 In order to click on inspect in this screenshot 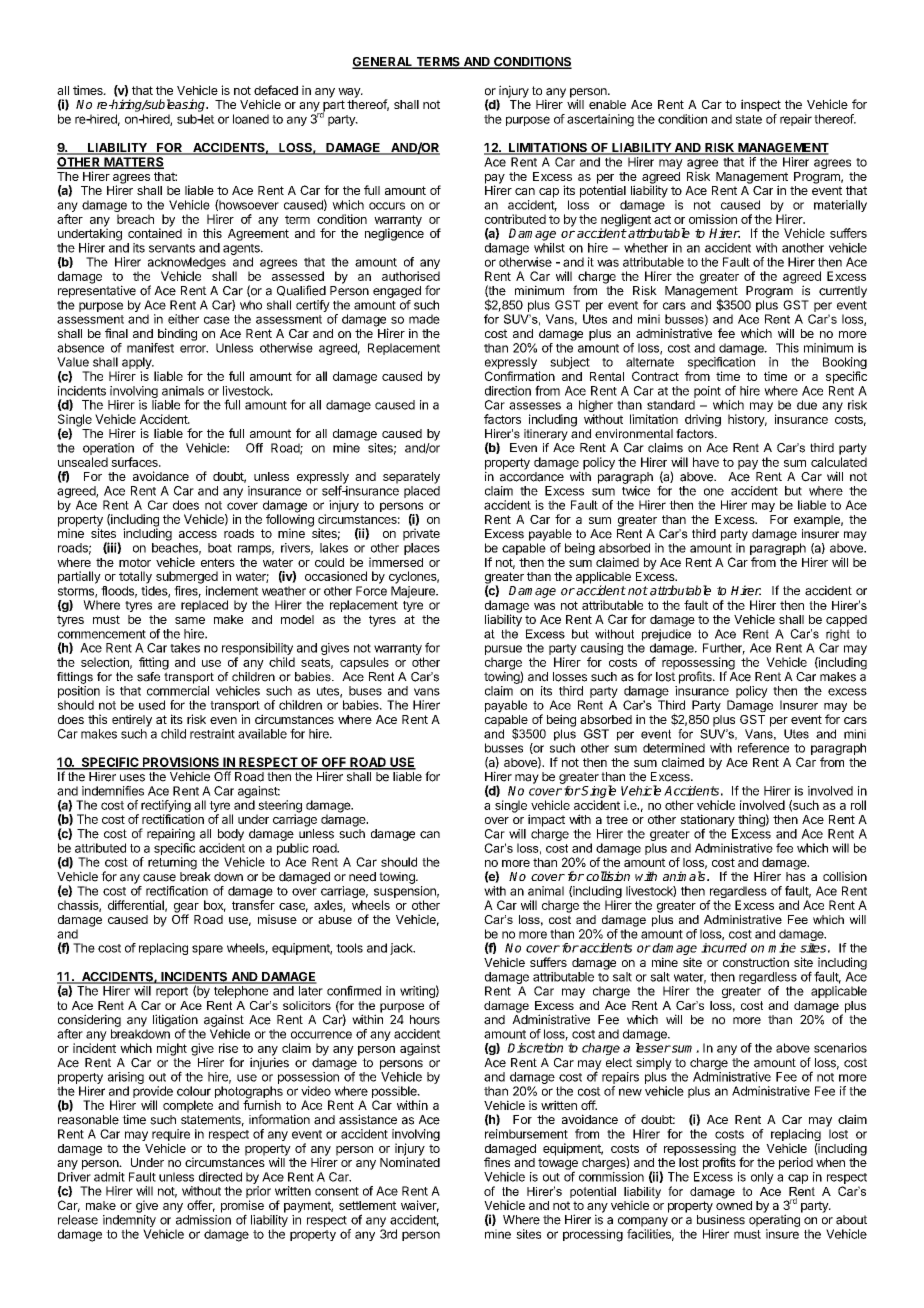, I will do `click(761, 105)`.
